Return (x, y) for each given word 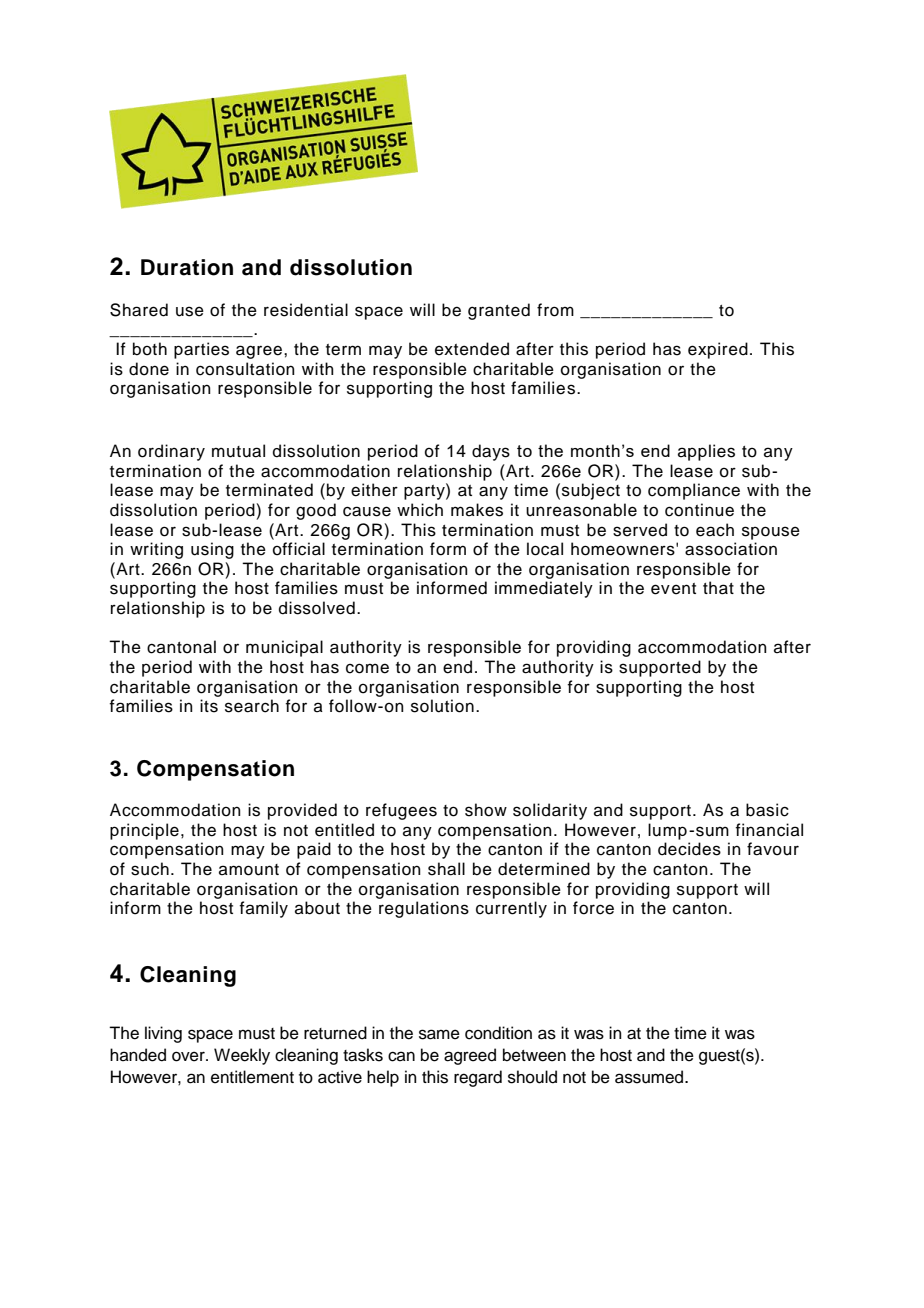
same (439, 1034)
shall (446, 869)
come (367, 668)
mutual (238, 451)
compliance (694, 491)
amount (249, 870)
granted (499, 311)
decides (689, 849)
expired (718, 350)
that (718, 588)
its (209, 706)
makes (477, 510)
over (189, 1056)
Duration (187, 267)
